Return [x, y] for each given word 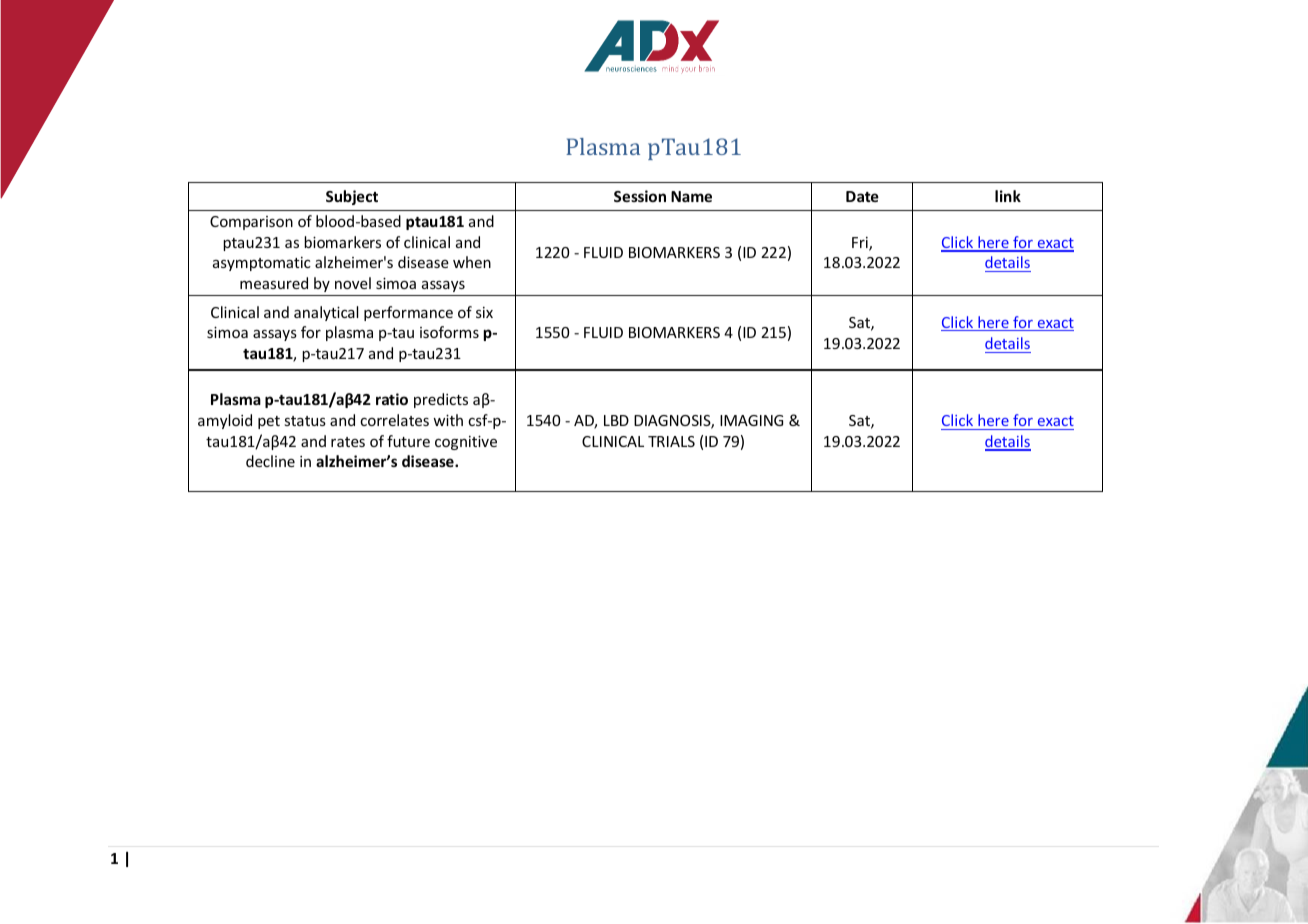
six [484, 312]
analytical [326, 313]
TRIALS [671, 441]
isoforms [449, 332]
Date [862, 196]
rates [348, 442]
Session [640, 196]
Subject [352, 197]
